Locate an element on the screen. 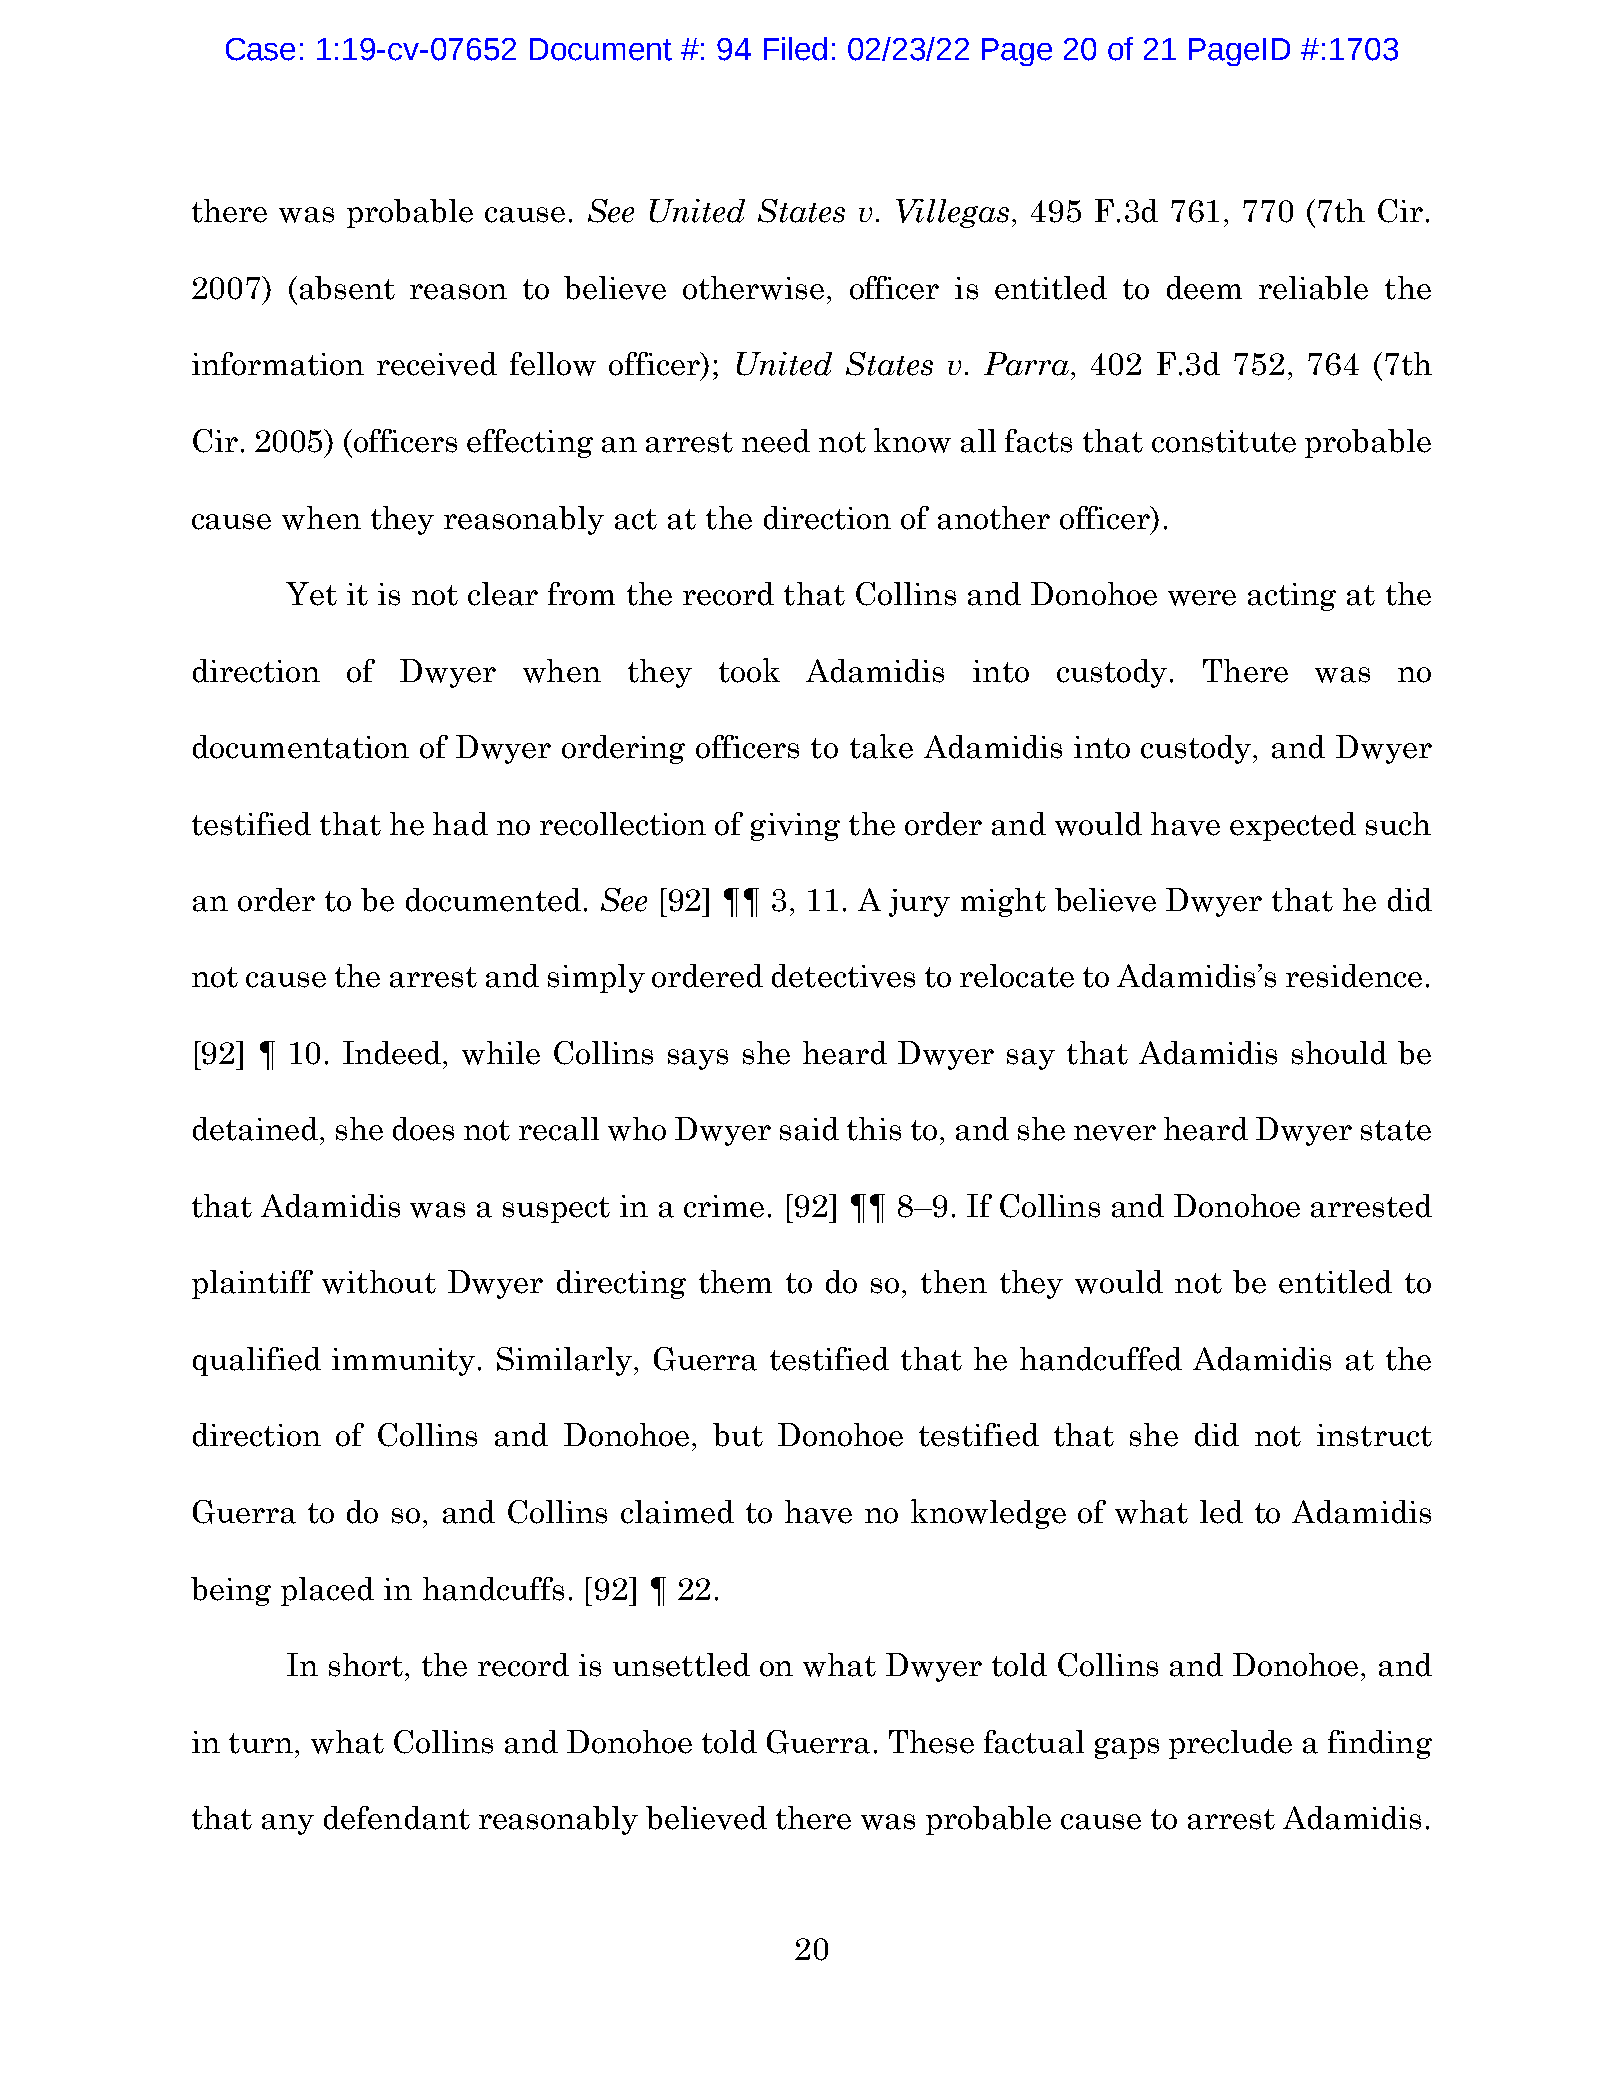 This screenshot has width=1623, height=2100. them is located at coordinates (735, 1282).
